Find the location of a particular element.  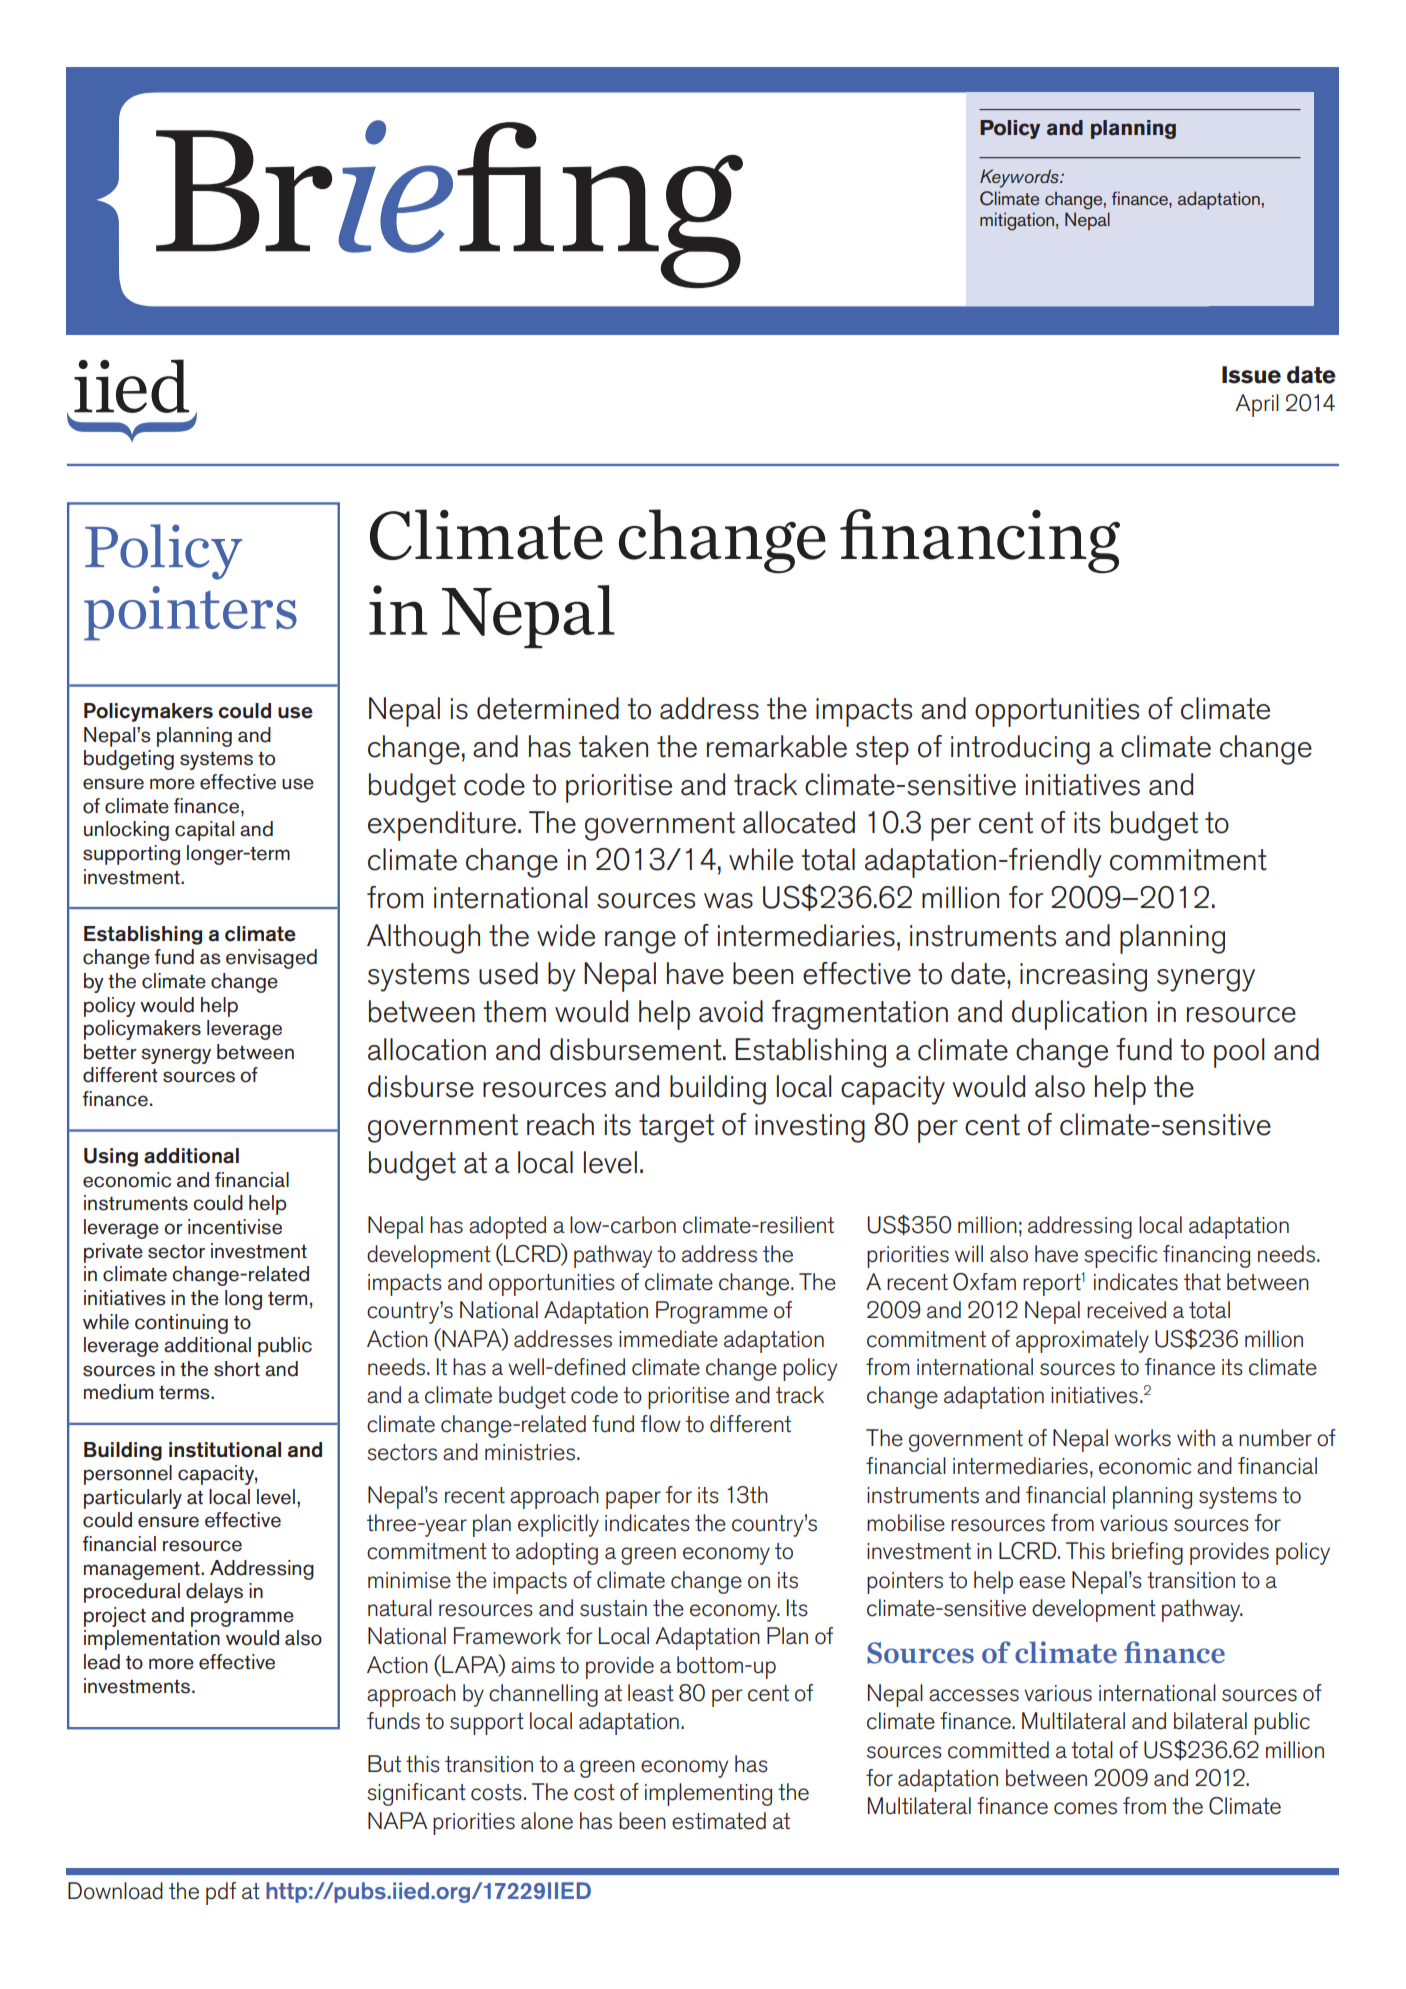

taken is located at coordinates (613, 746).
